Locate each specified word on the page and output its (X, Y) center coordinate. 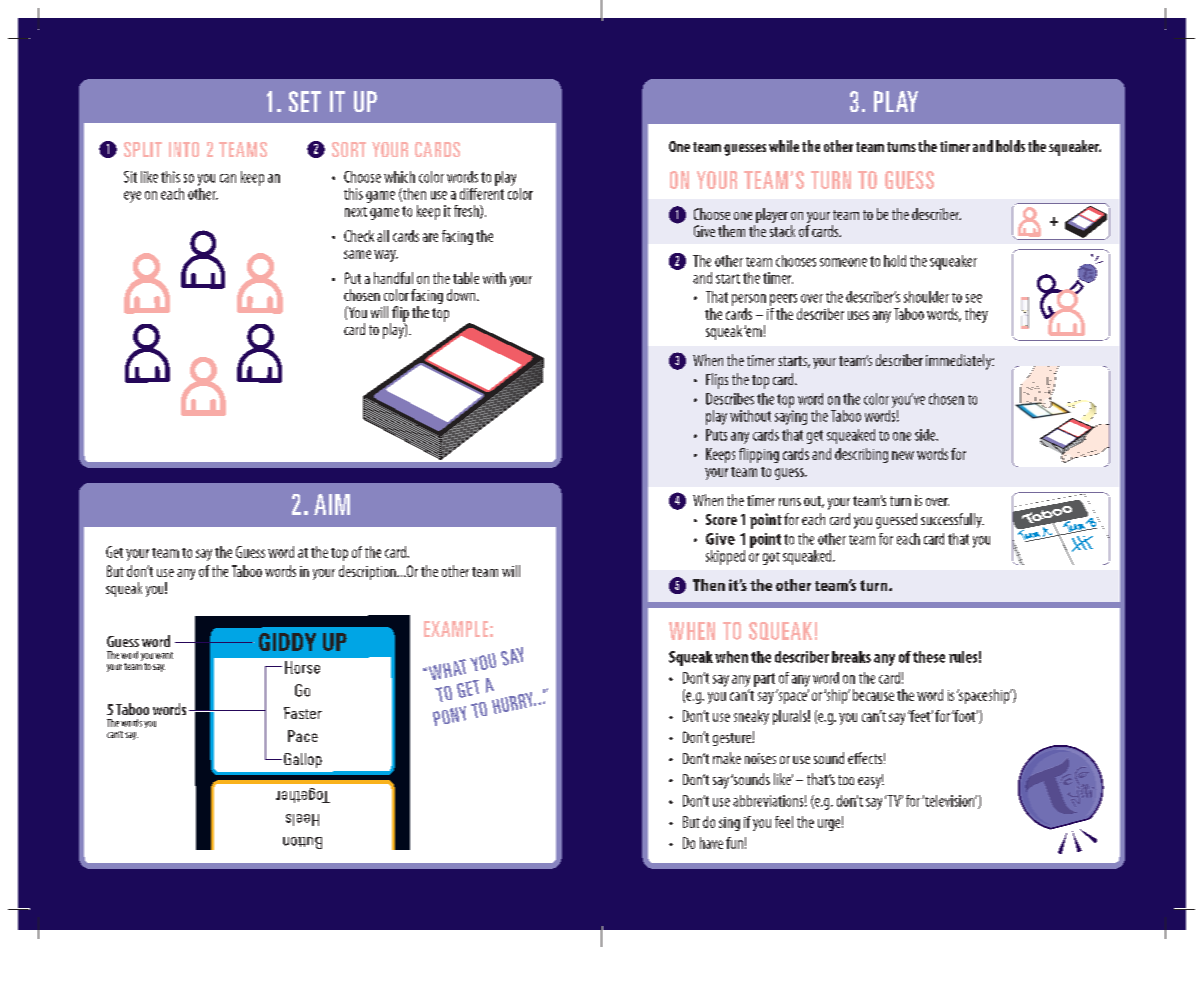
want (164, 655)
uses (858, 315)
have (711, 843)
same (357, 254)
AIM (332, 504)
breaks (851, 657)
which (399, 177)
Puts (716, 435)
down (462, 295)
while (784, 146)
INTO (184, 149)
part (764, 680)
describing (861, 455)
